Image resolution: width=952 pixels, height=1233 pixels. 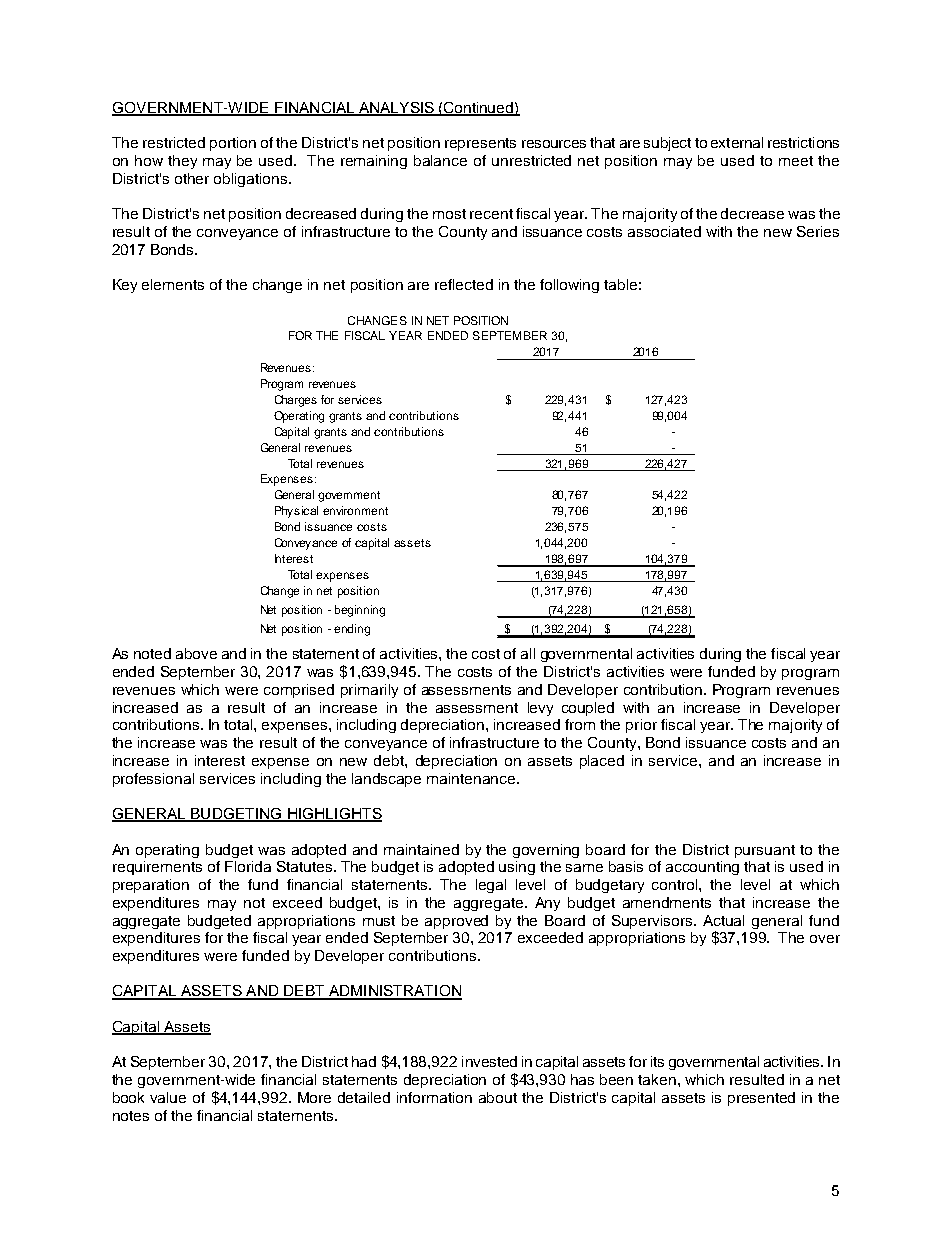 What do you see at coordinates (168, 1097) in the screenshot?
I see `value` at bounding box center [168, 1097].
